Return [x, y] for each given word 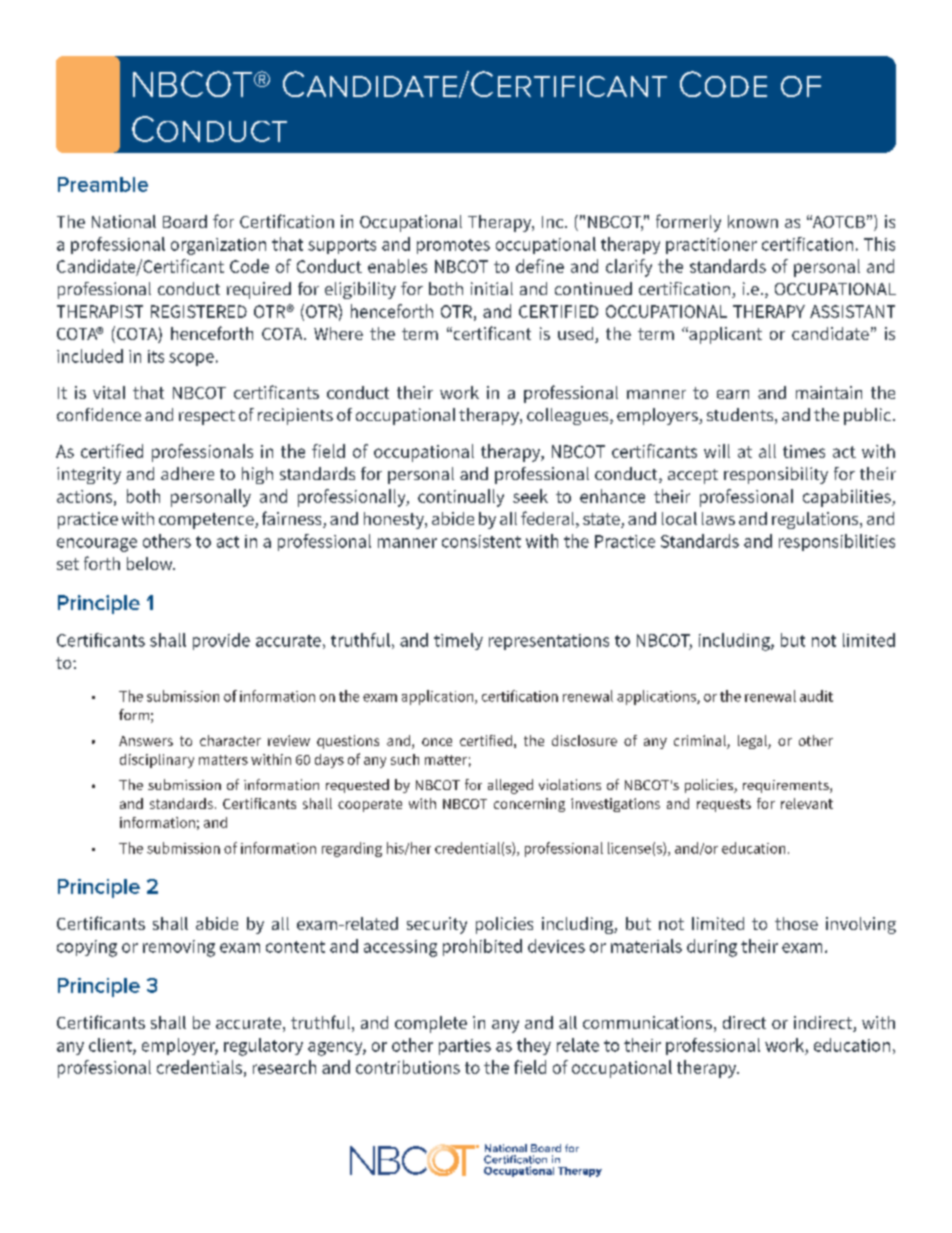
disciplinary [157, 761]
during [712, 948]
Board [185, 221]
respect [207, 417]
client [111, 1046]
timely [458, 641]
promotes [453, 246]
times [804, 451]
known [753, 221]
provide [221, 641]
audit [816, 696]
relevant [807, 803]
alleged [510, 786]
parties [465, 1047]
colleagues [569, 416]
